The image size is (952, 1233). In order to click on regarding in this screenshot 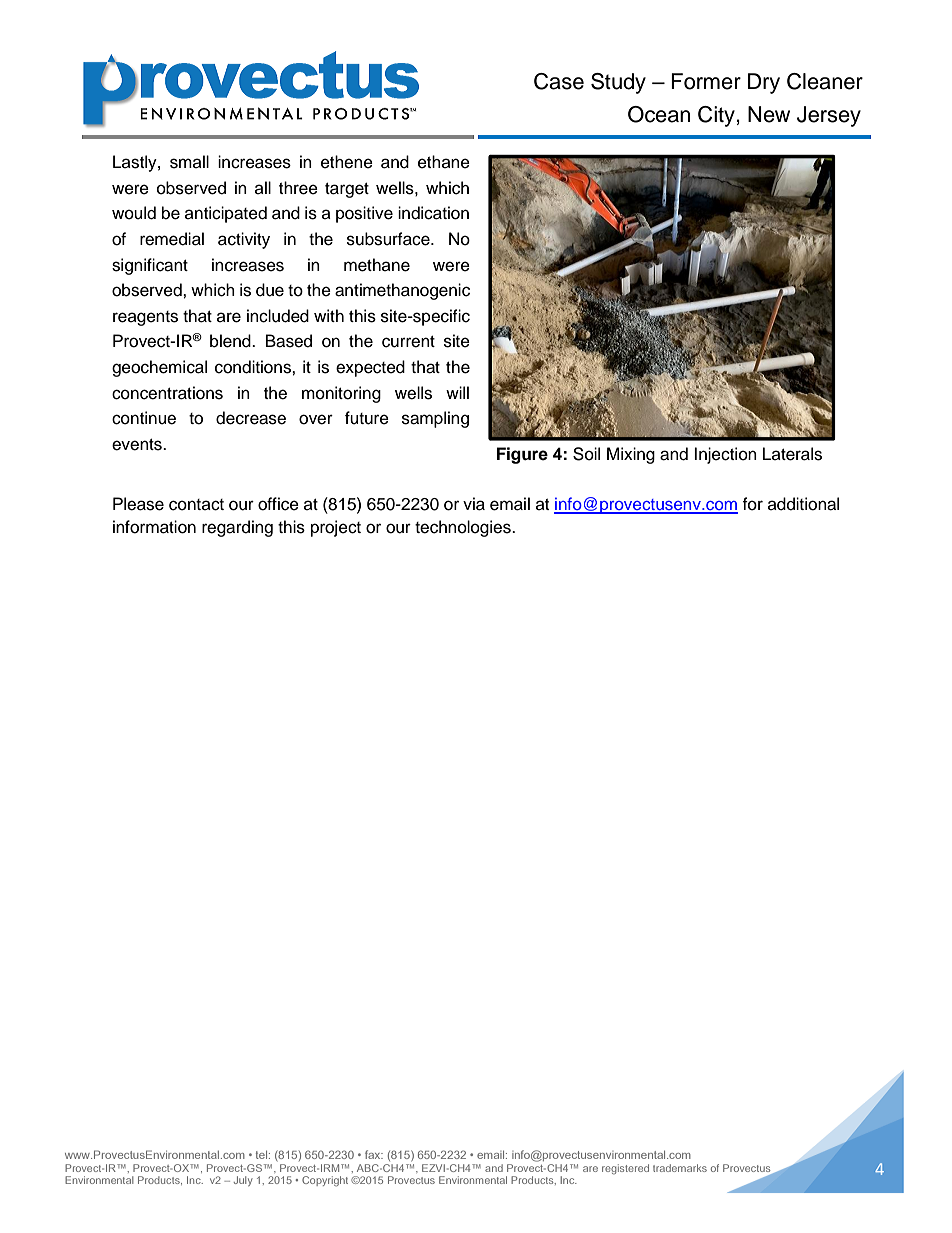, I will do `click(237, 528)`.
